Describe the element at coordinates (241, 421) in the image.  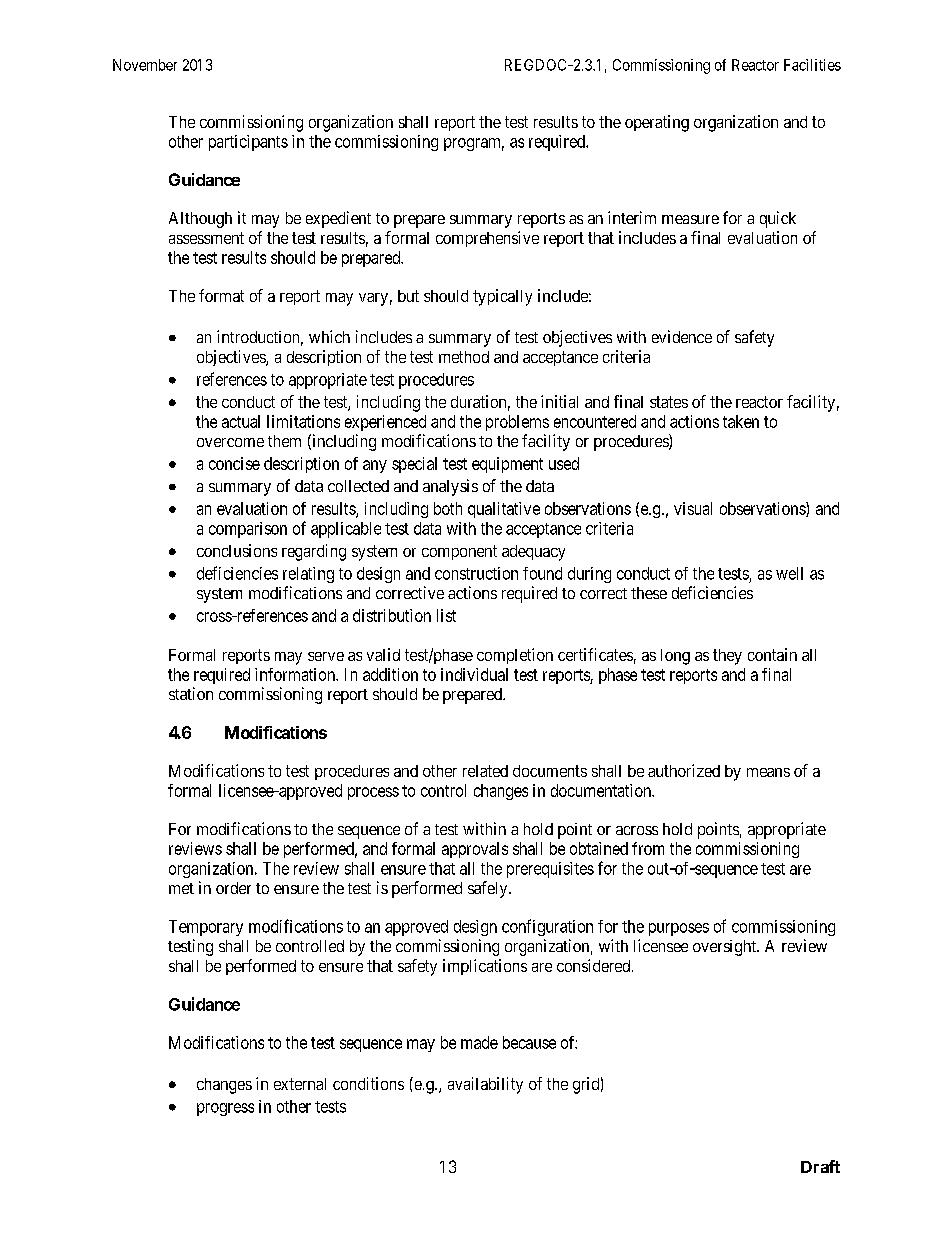
I see `actual` at that location.
